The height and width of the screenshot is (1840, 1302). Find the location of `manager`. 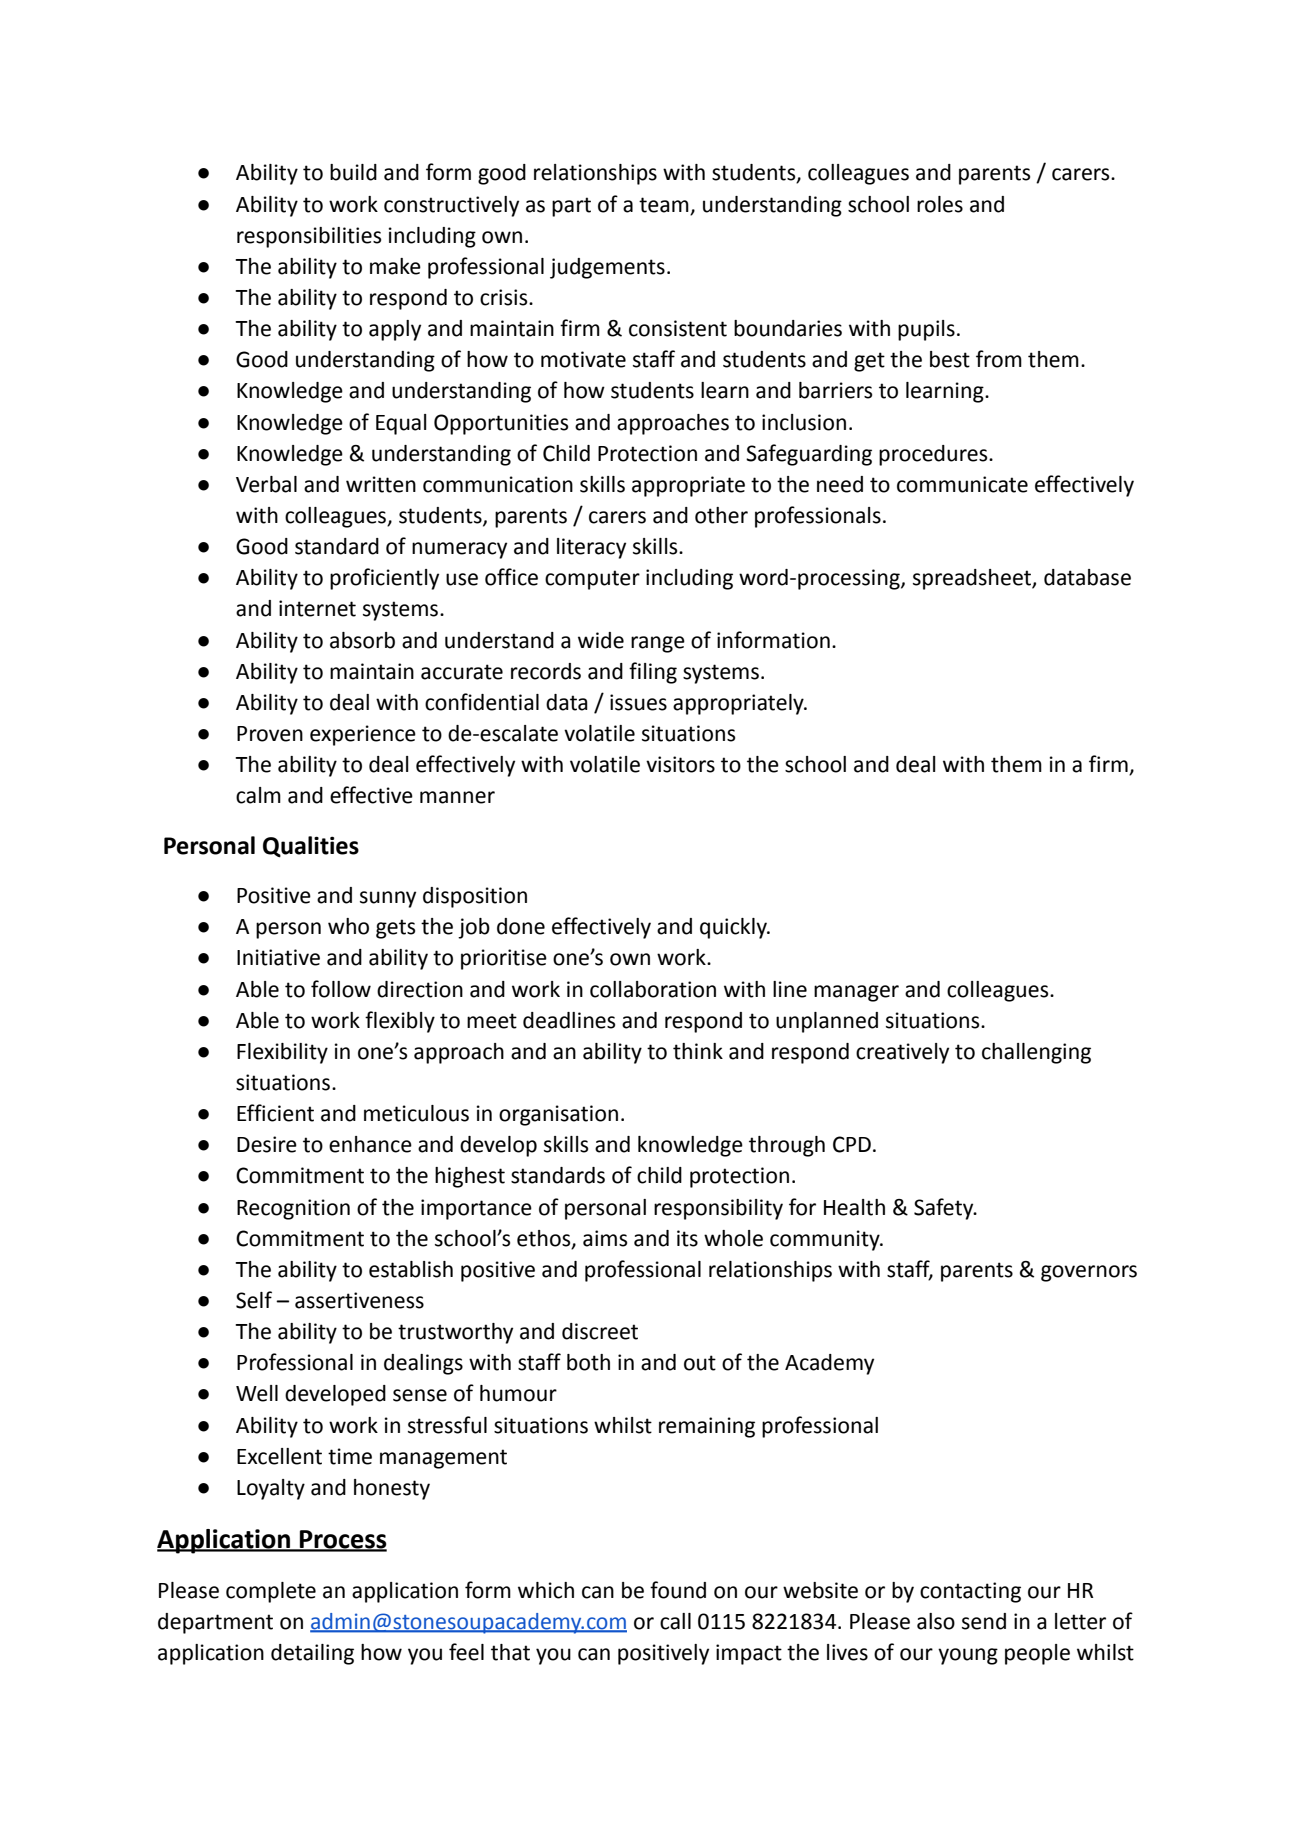

manager is located at coordinates (856, 993).
